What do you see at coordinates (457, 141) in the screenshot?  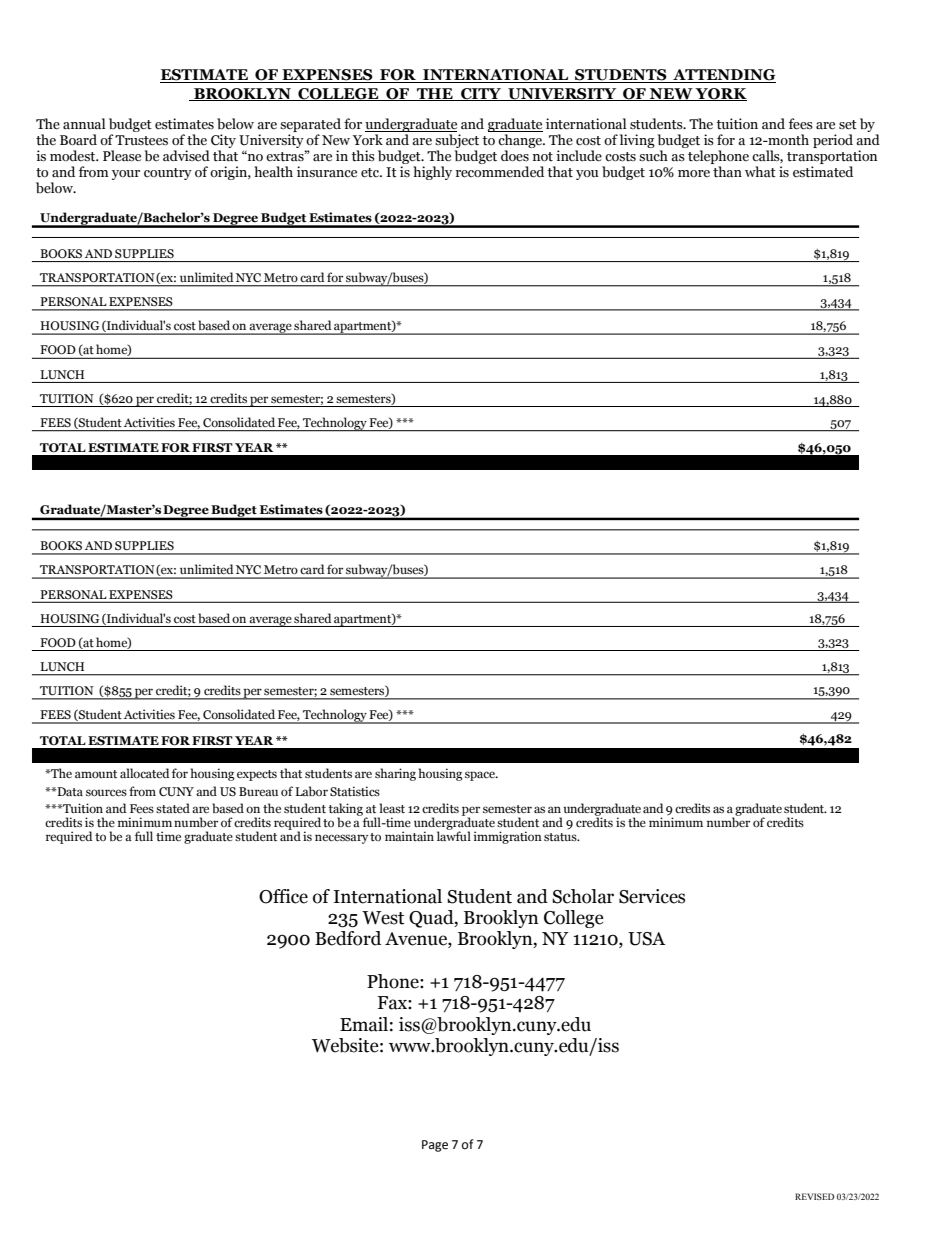 I see `subject` at bounding box center [457, 141].
